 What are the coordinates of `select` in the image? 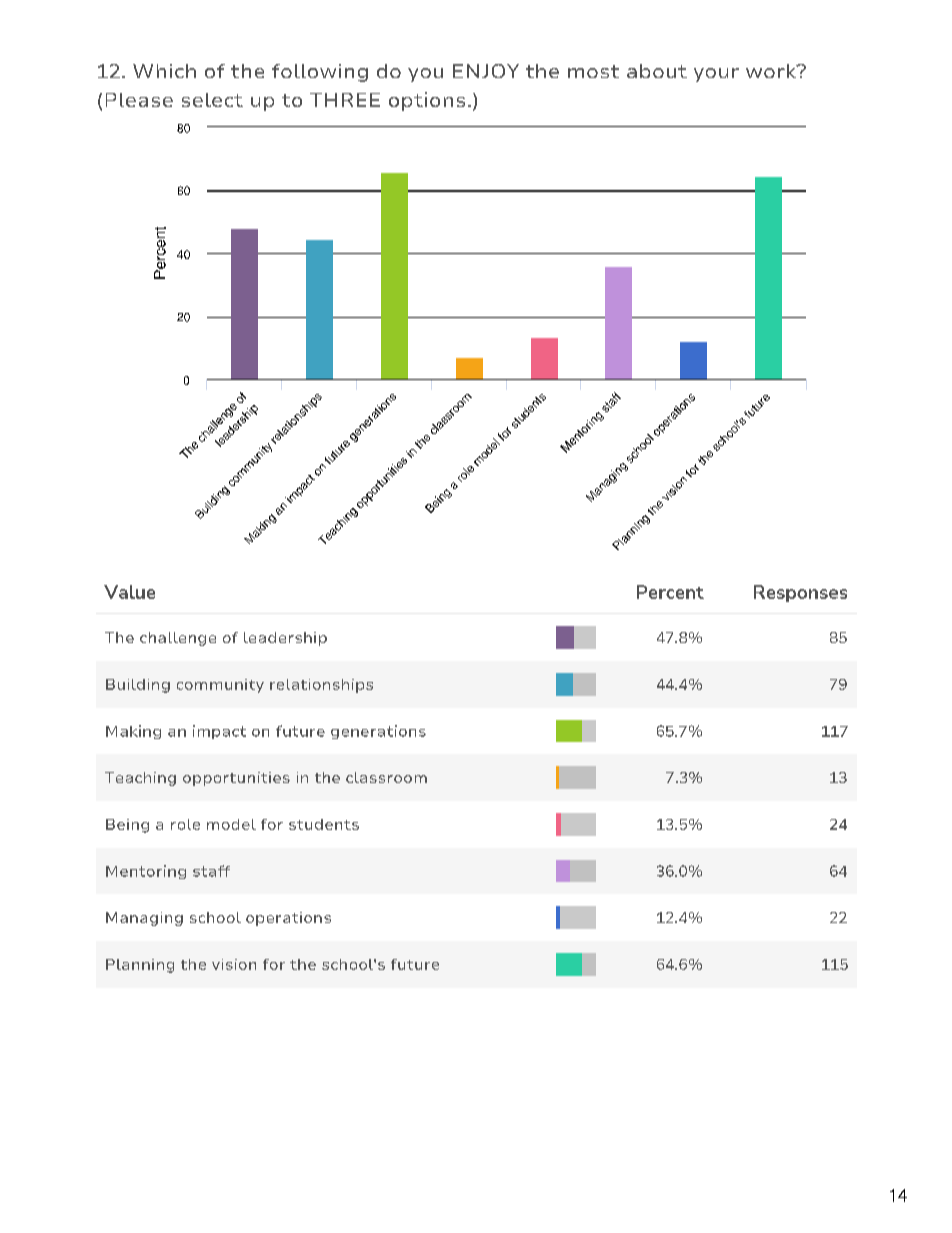 It's located at (212, 100).
